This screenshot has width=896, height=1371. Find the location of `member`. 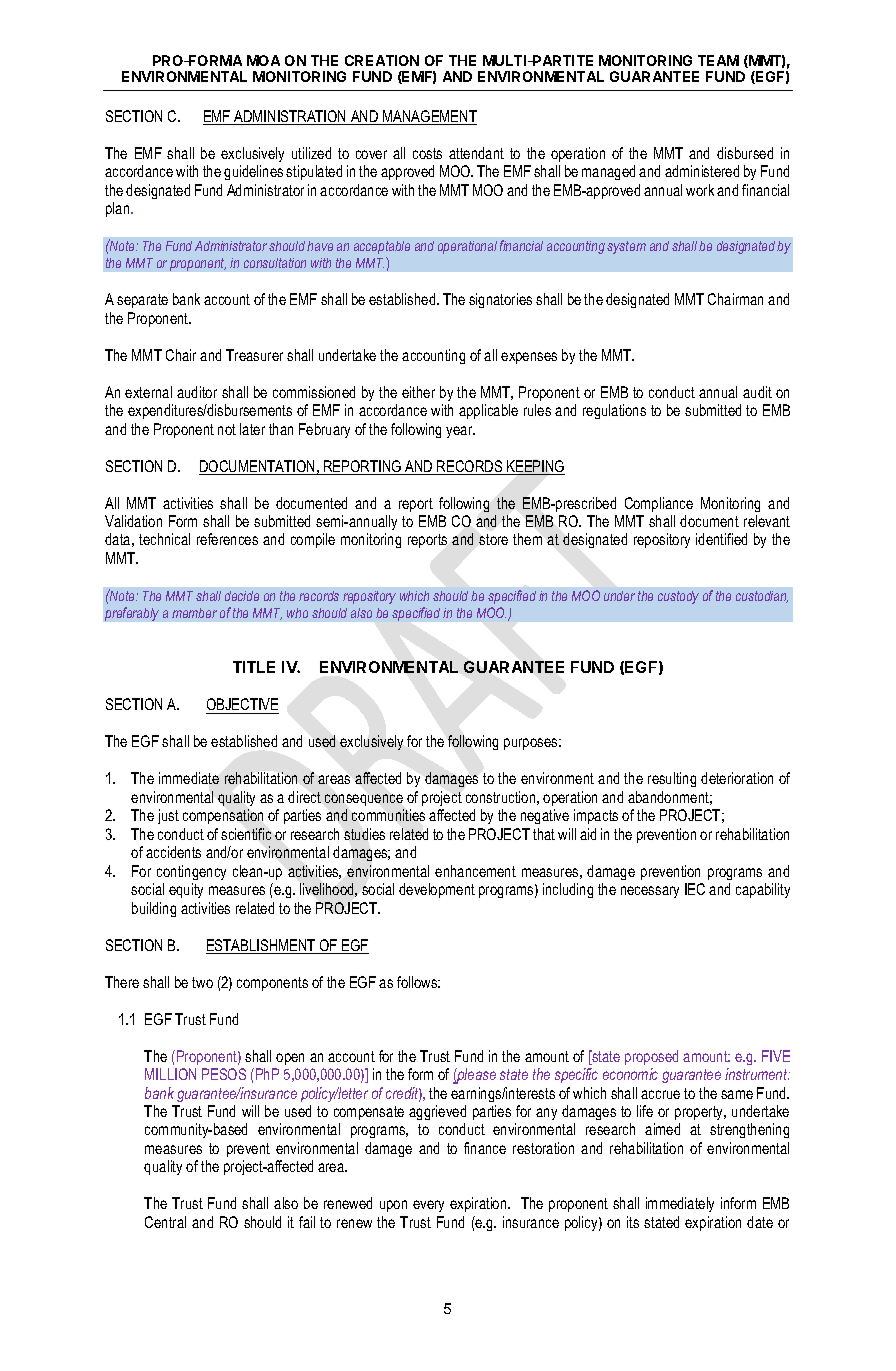

member is located at coordinates (194, 613).
